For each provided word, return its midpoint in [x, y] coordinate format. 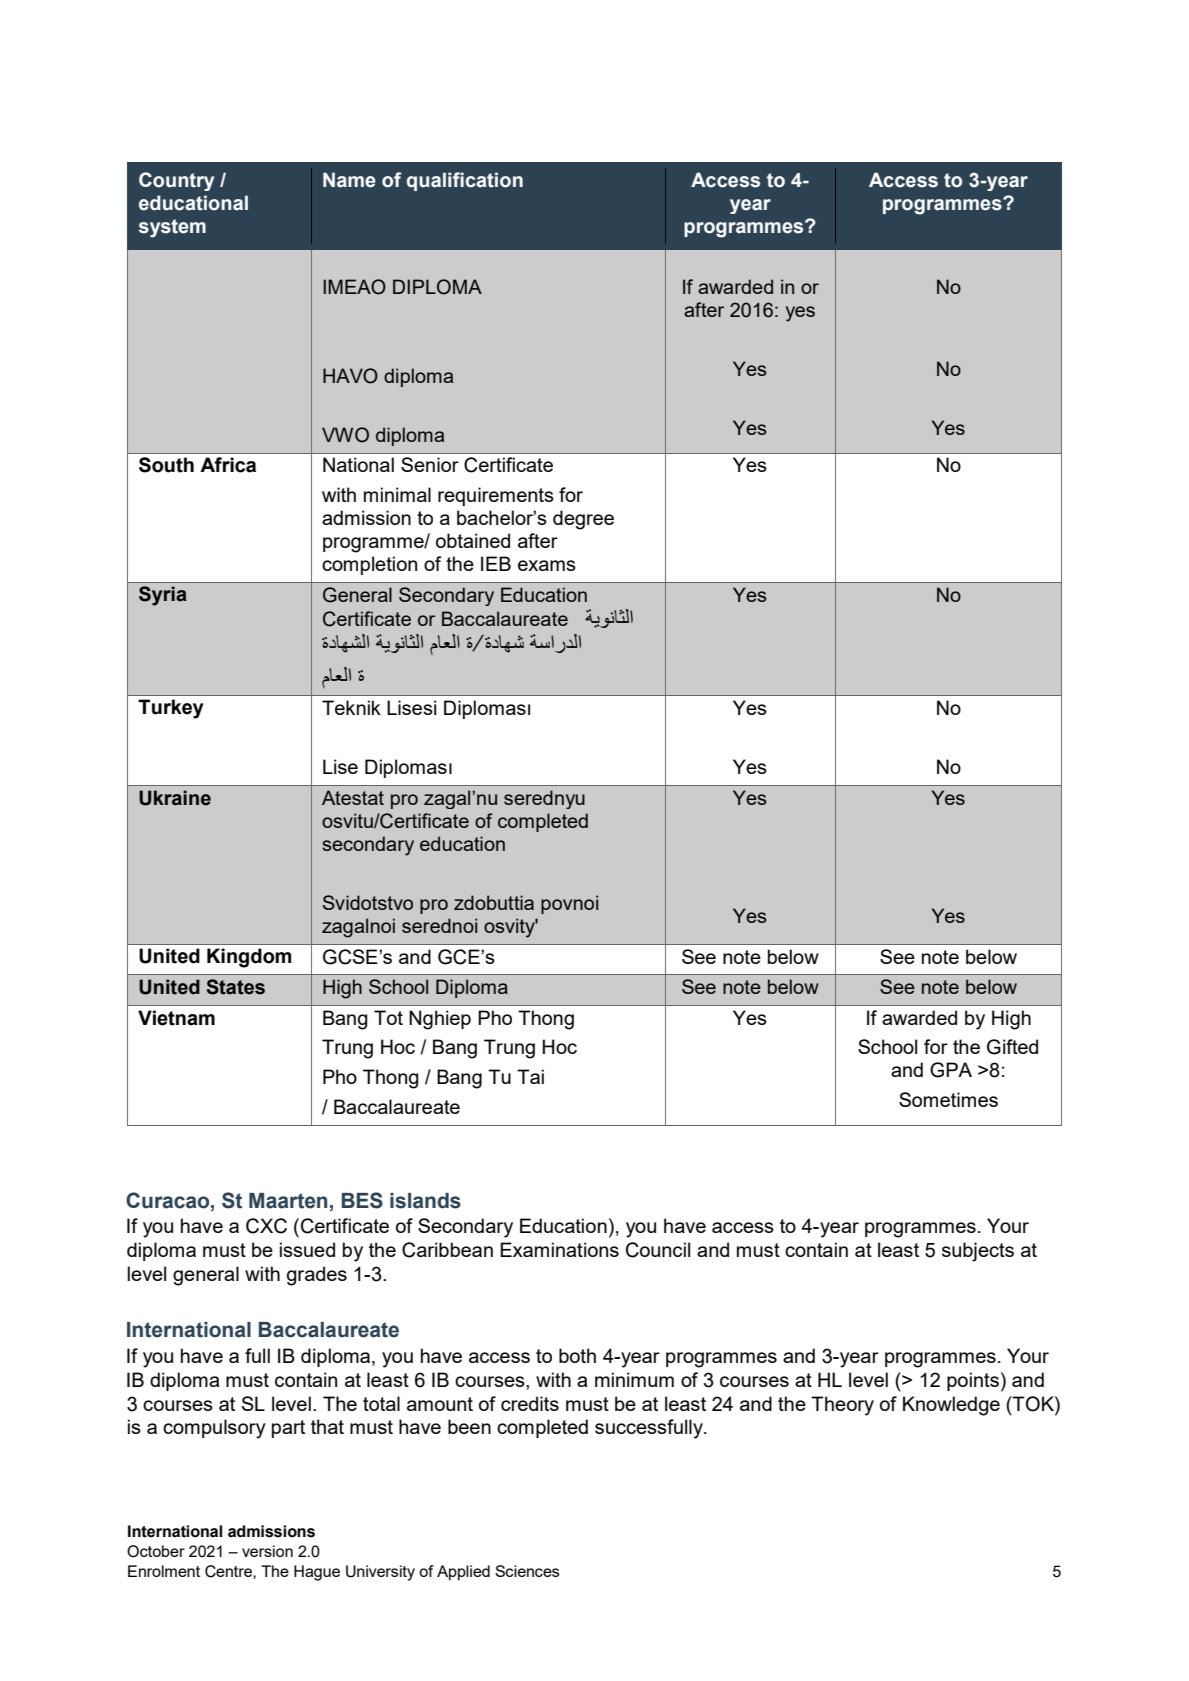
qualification [465, 181]
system [172, 228]
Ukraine [175, 798]
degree [583, 520]
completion [369, 565]
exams [547, 565]
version [267, 1551]
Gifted [1012, 1047]
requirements [496, 496]
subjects [978, 1252]
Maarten [288, 1201]
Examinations [559, 1249]
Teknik [351, 707]
